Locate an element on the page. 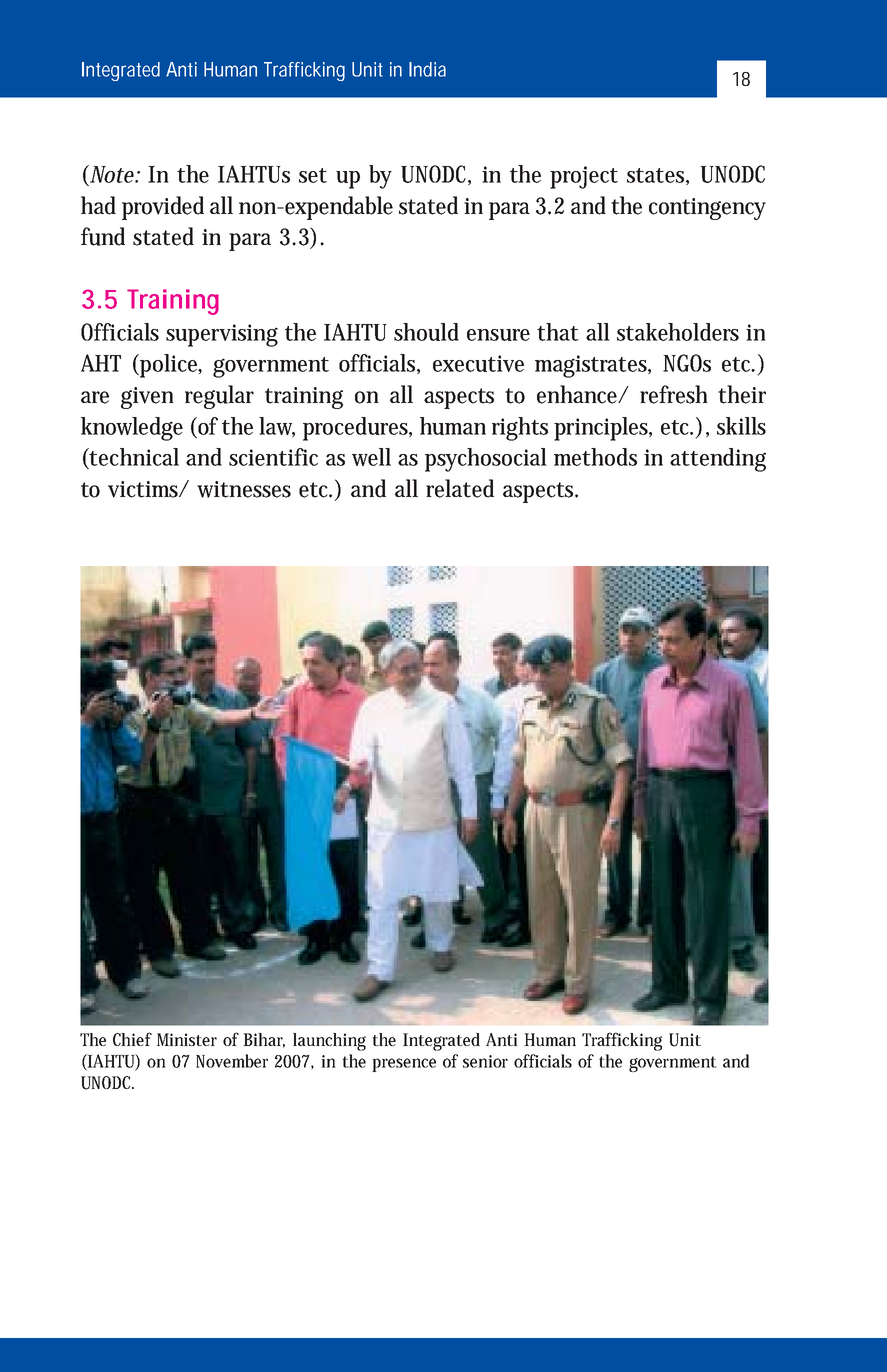 This document has width=887, height=1372. witnesses is located at coordinates (244, 489).
